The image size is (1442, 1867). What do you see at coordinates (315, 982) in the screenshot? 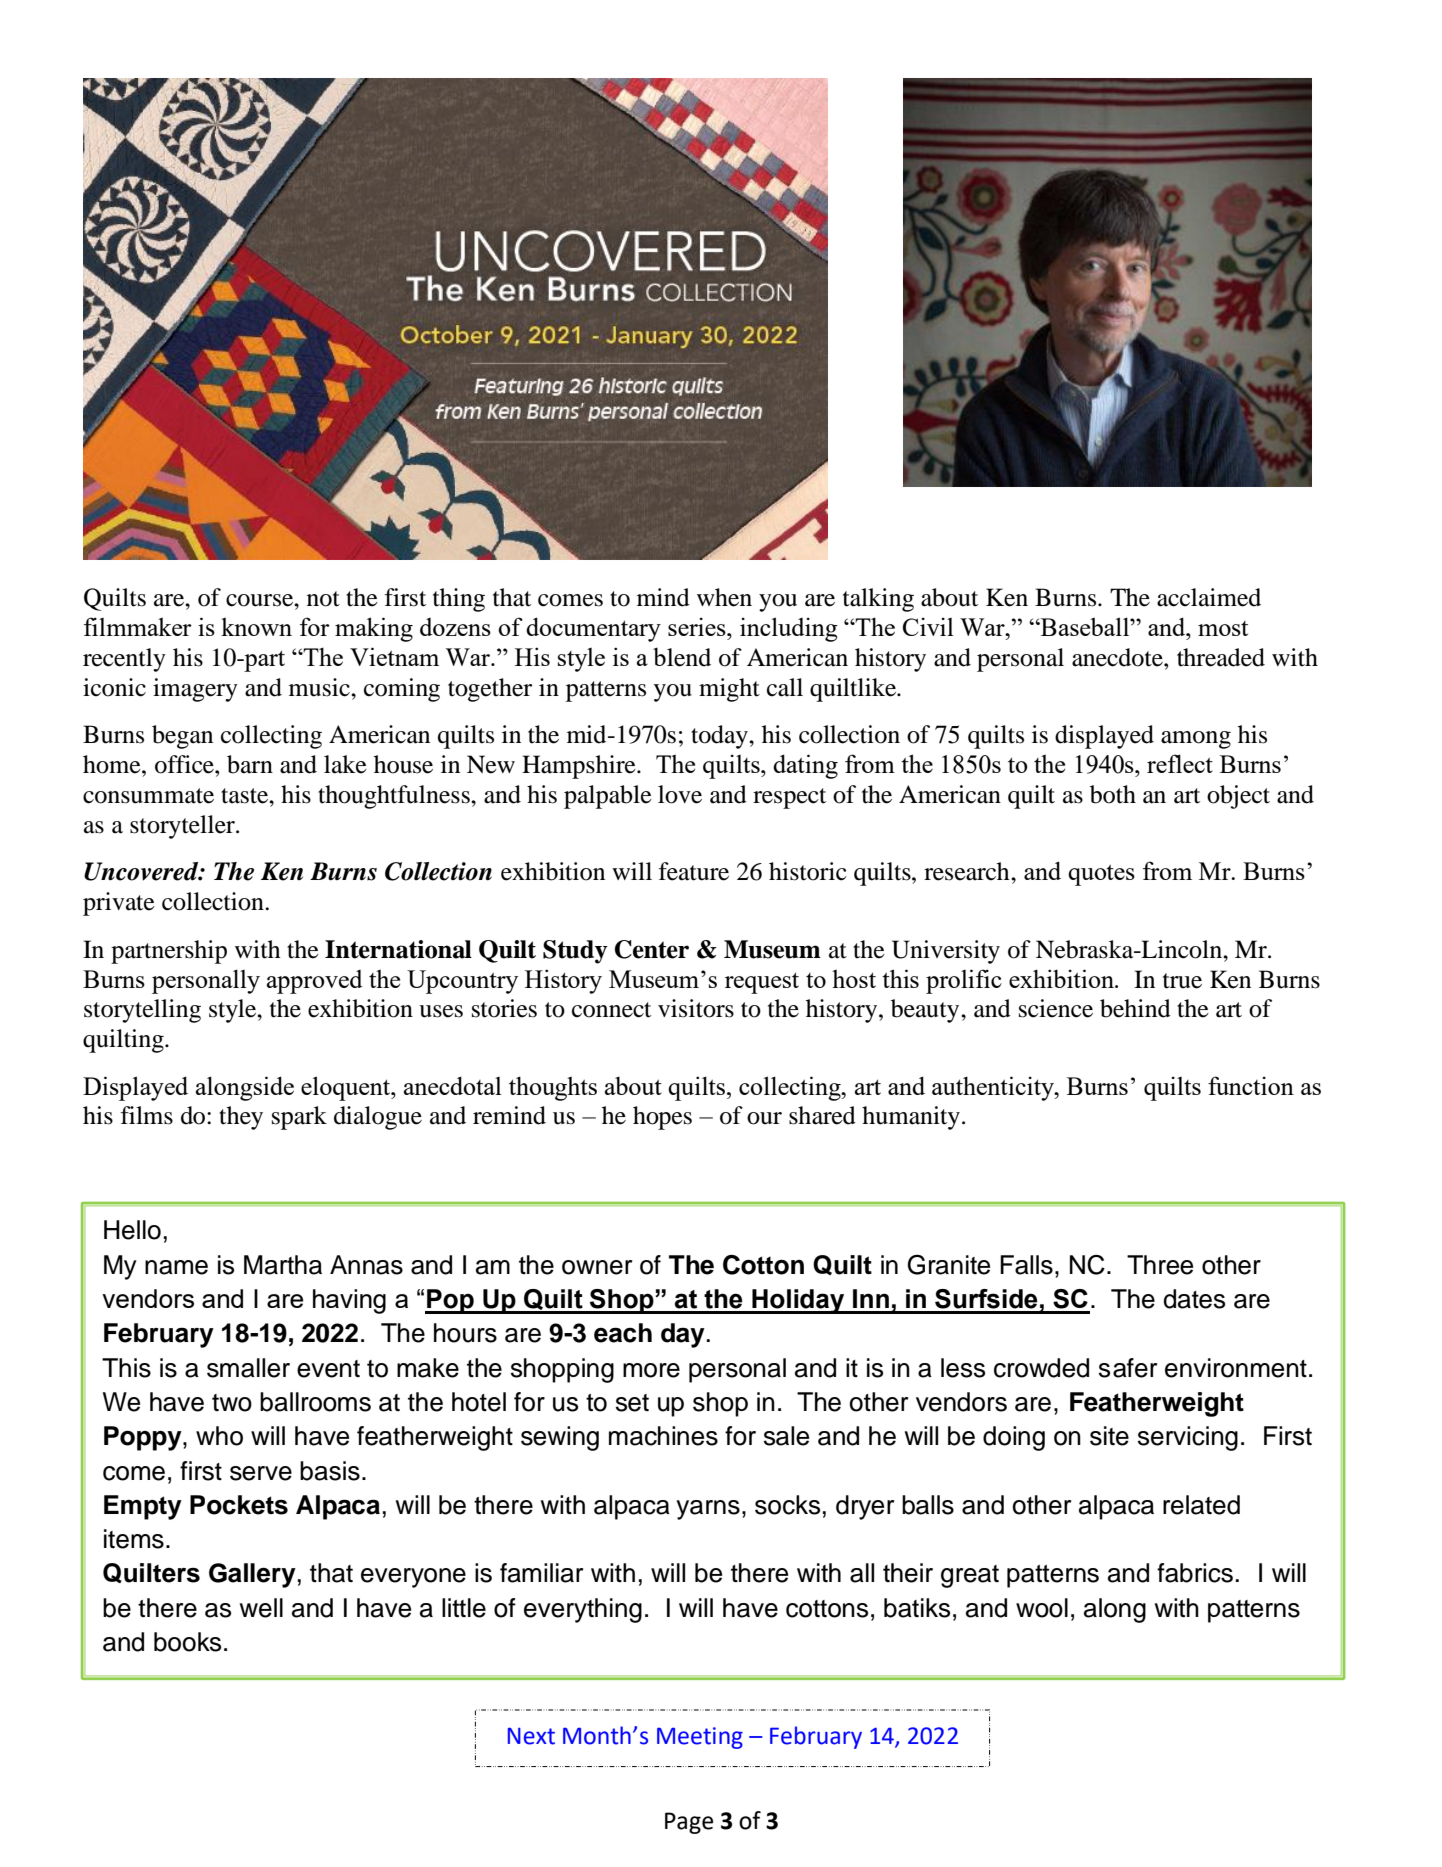
I see `approved` at bounding box center [315, 982].
